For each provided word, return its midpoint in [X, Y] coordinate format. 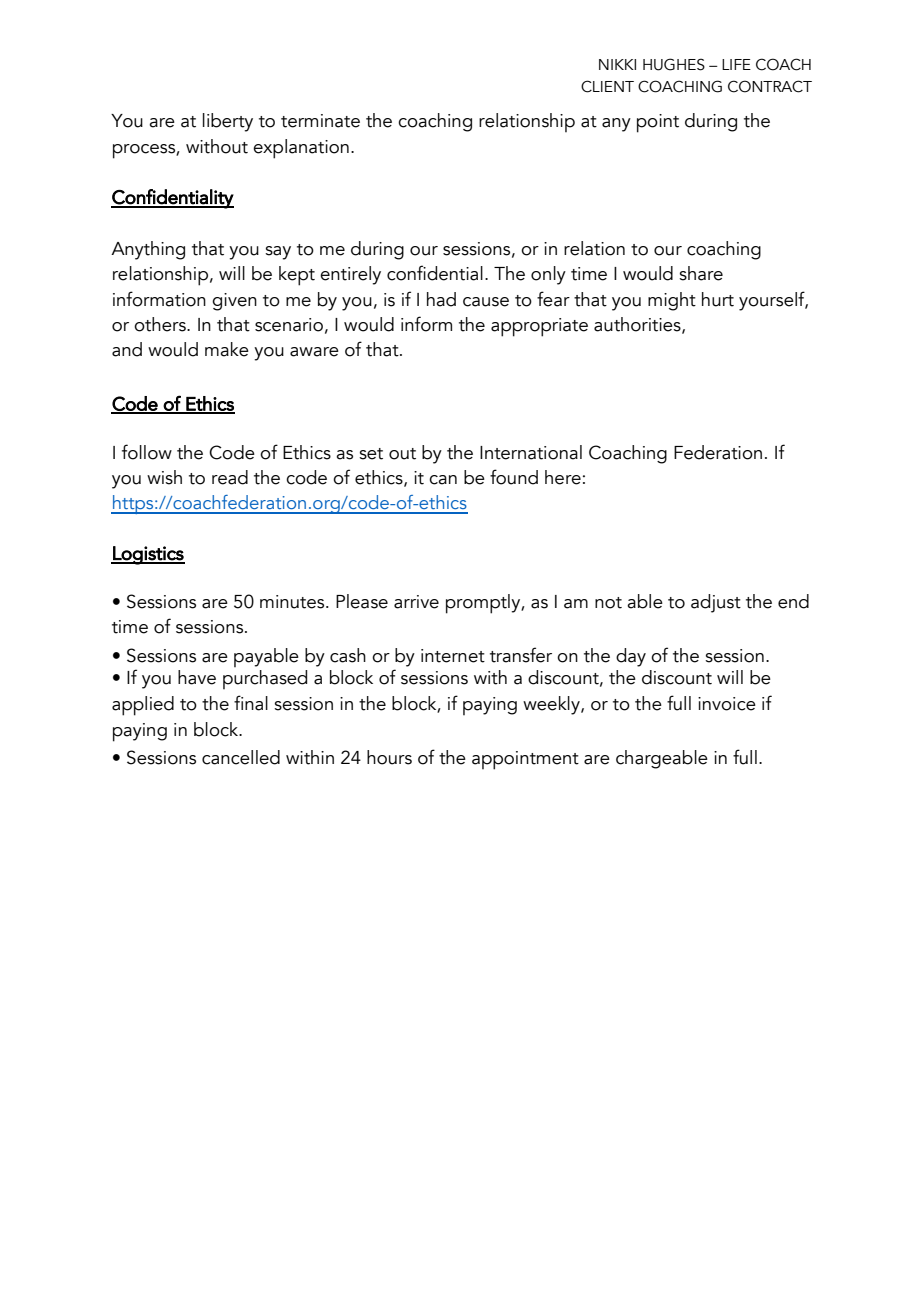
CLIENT [607, 86]
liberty [228, 122]
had [441, 299]
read [230, 477]
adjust [716, 603]
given [234, 302]
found [514, 477]
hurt [718, 299]
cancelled [241, 757]
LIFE [736, 64]
